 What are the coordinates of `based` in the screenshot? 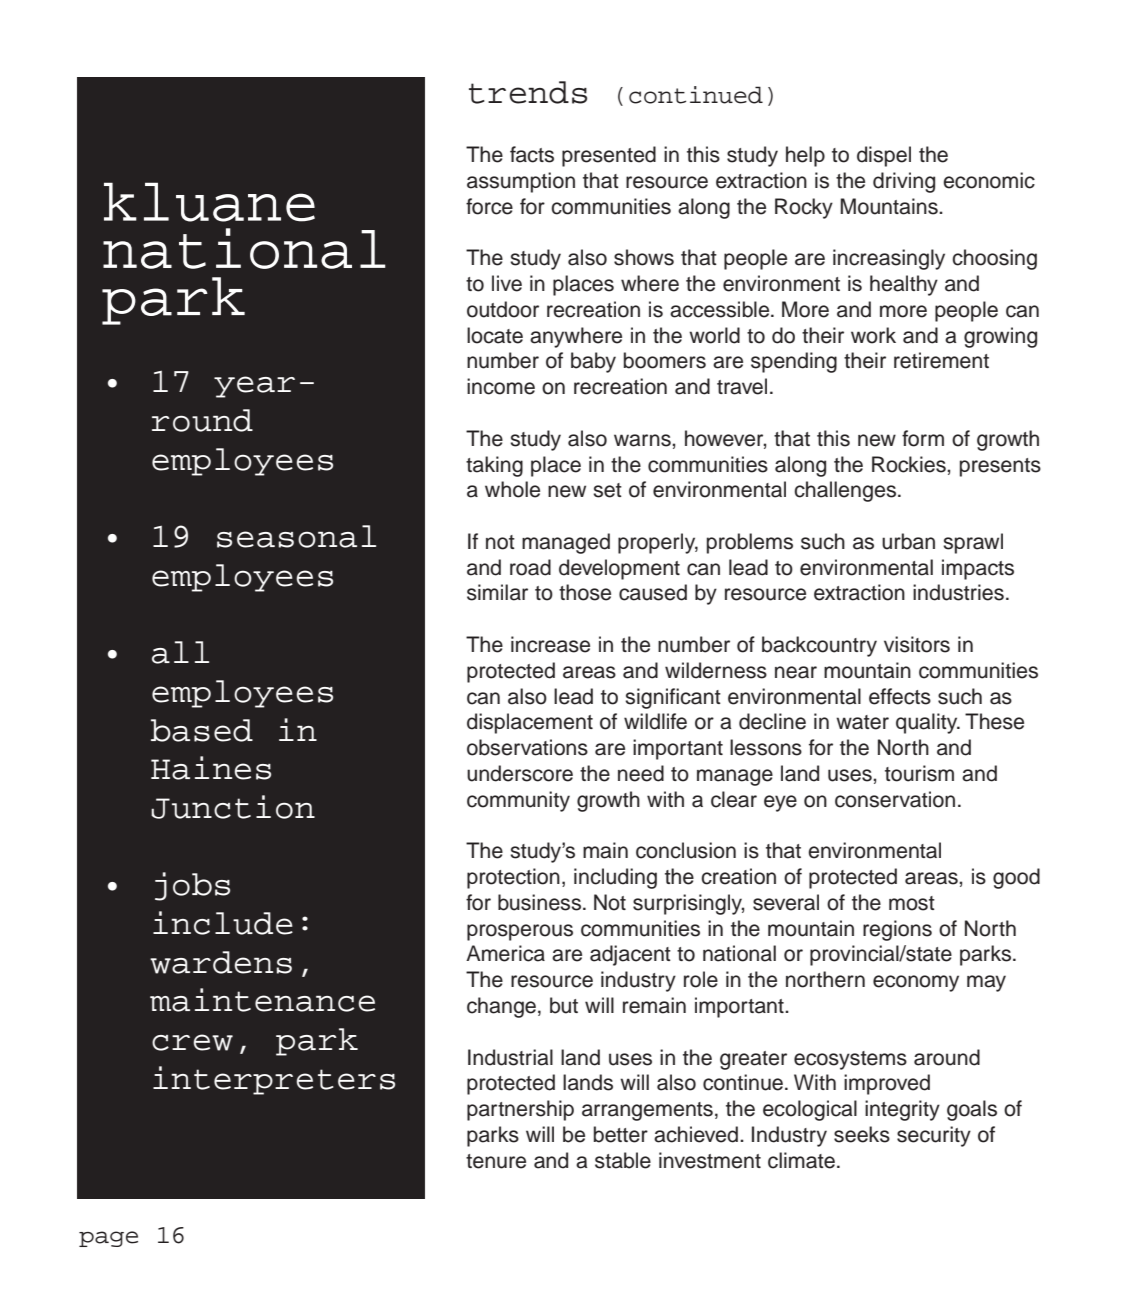 It's located at (202, 730).
